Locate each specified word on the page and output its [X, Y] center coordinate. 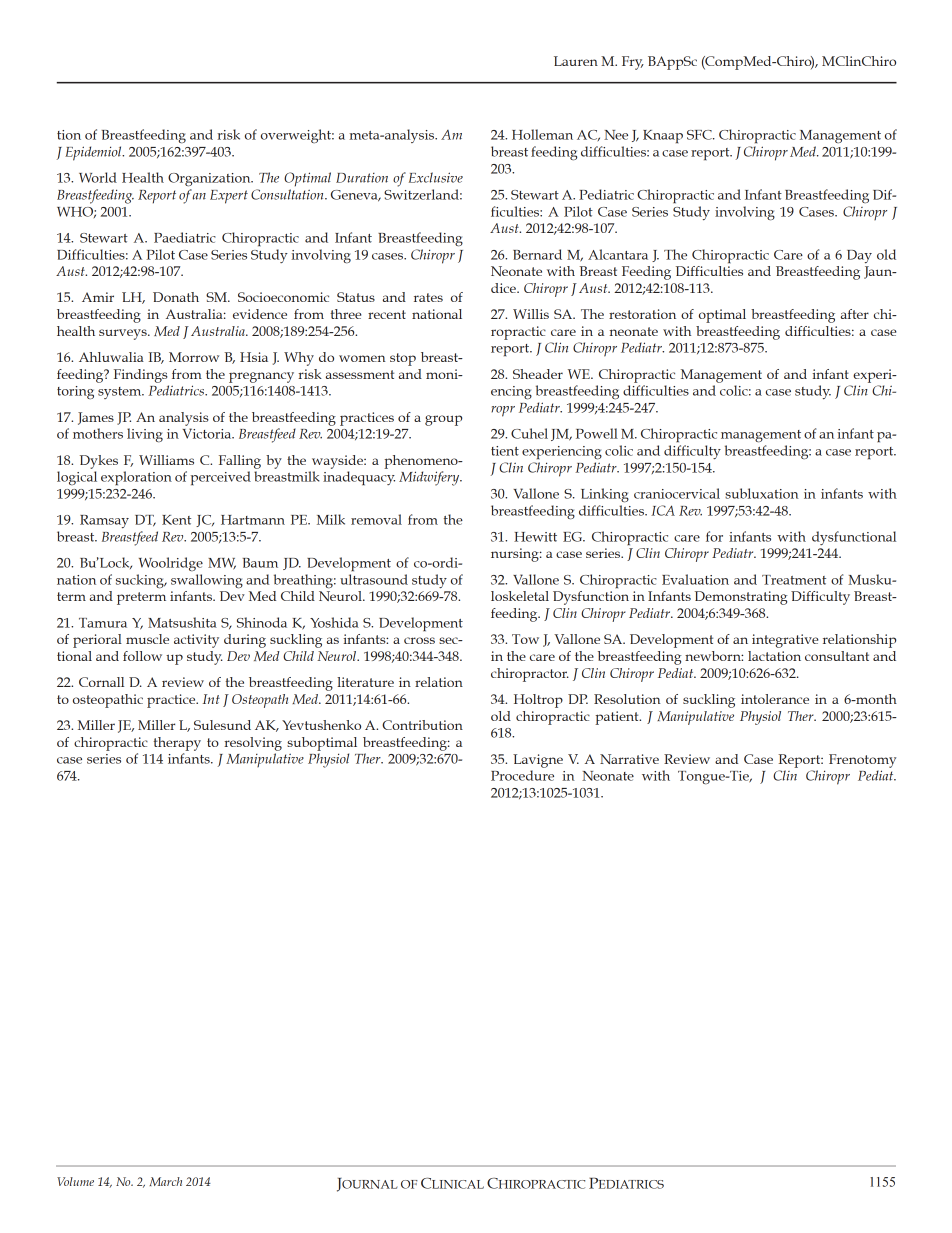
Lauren [576, 61]
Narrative [629, 759]
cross [419, 640]
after [855, 314]
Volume [75, 1181]
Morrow [194, 357]
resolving [253, 744]
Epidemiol [94, 153]
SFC [700, 135]
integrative [785, 641]
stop [403, 359]
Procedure [522, 775]
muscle [147, 639]
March [165, 1181]
